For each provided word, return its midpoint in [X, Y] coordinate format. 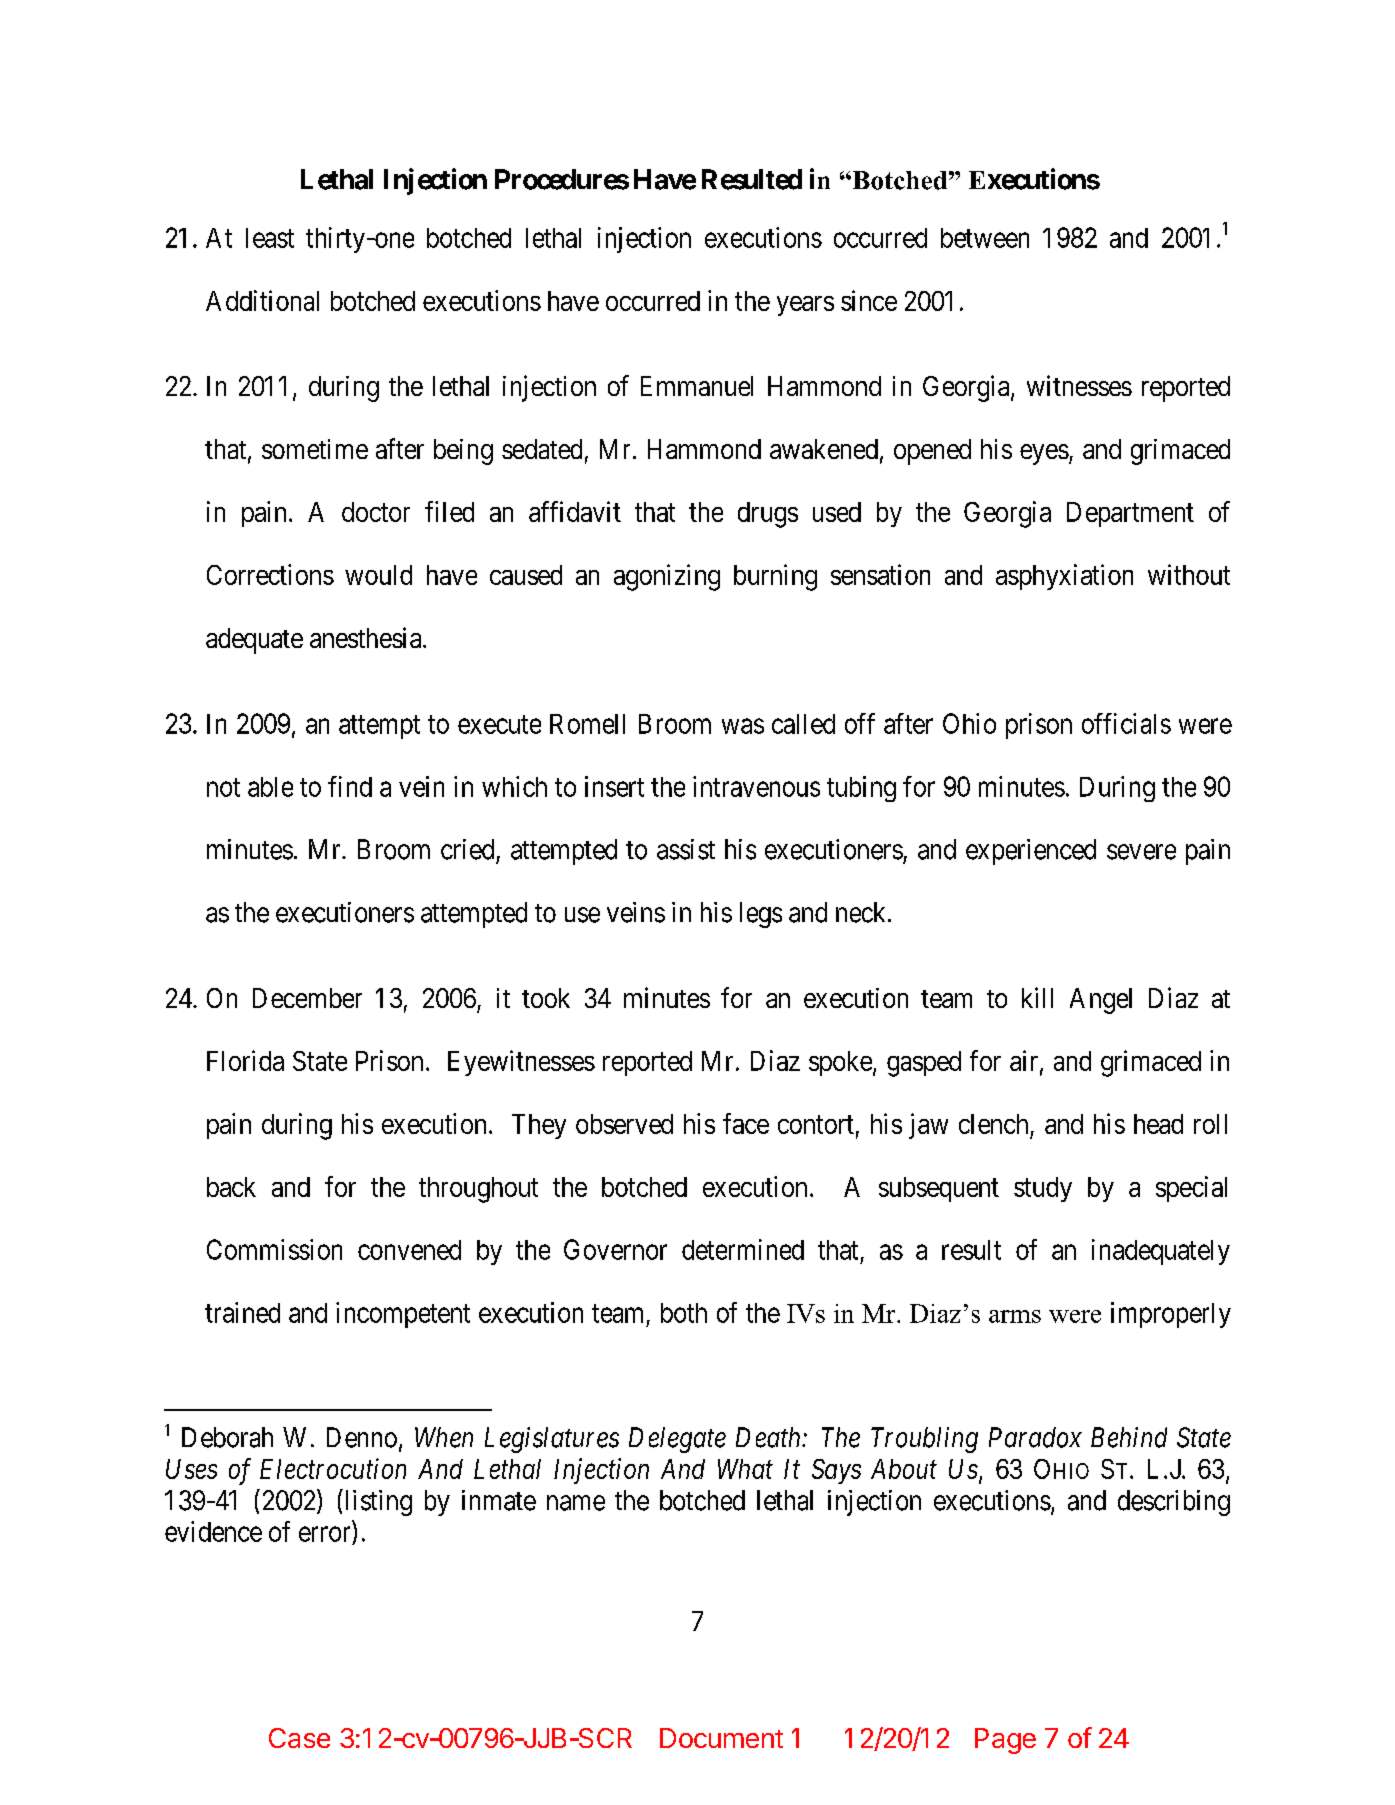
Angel [1101, 1001]
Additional [262, 300]
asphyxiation [1064, 577]
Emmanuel [697, 386]
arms [1015, 1316]
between [985, 238]
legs [761, 915]
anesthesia [367, 637]
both [684, 1313]
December [307, 998]
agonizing [667, 577]
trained [242, 1312]
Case [299, 1738]
